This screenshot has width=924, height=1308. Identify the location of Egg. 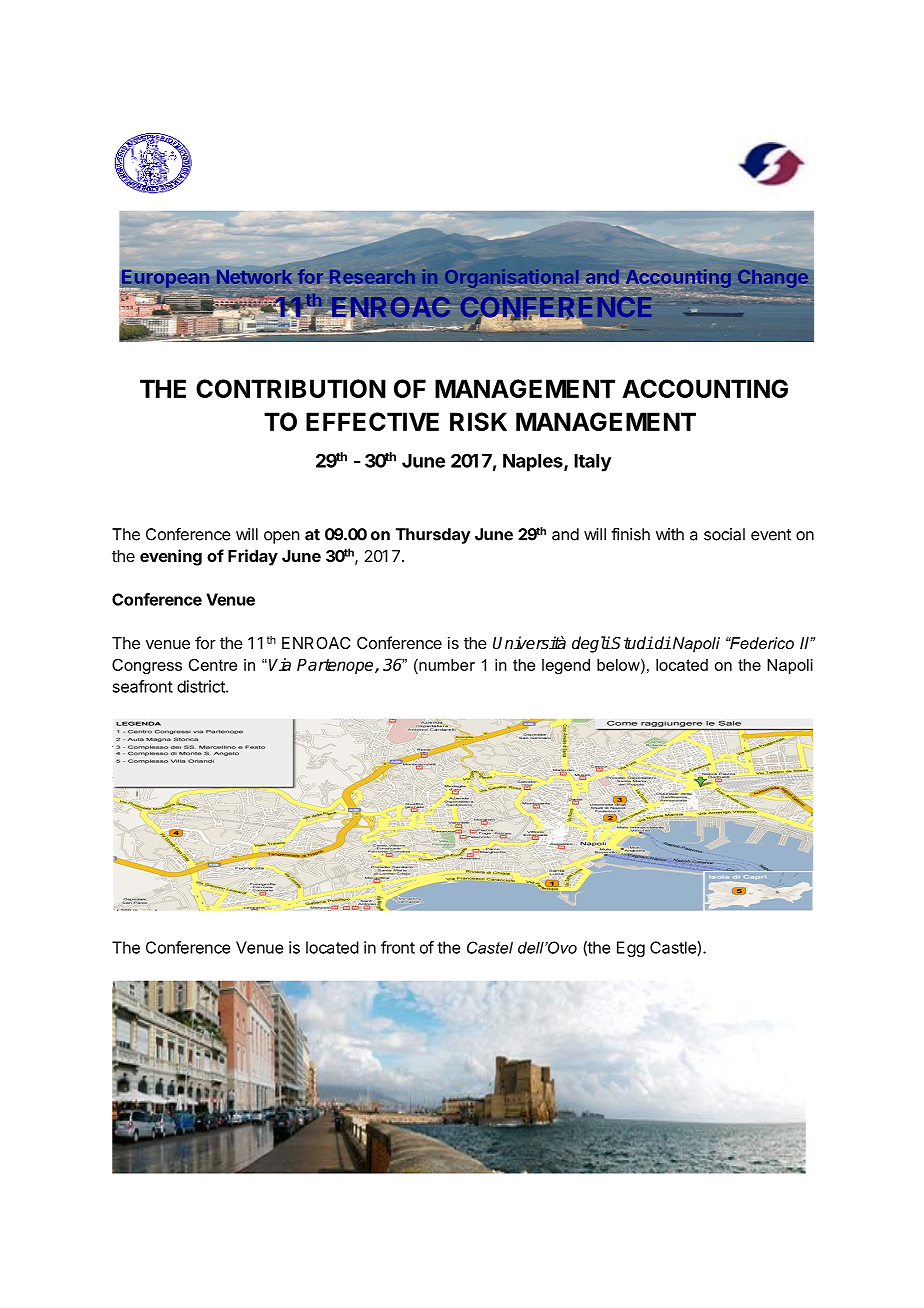
(631, 949).
